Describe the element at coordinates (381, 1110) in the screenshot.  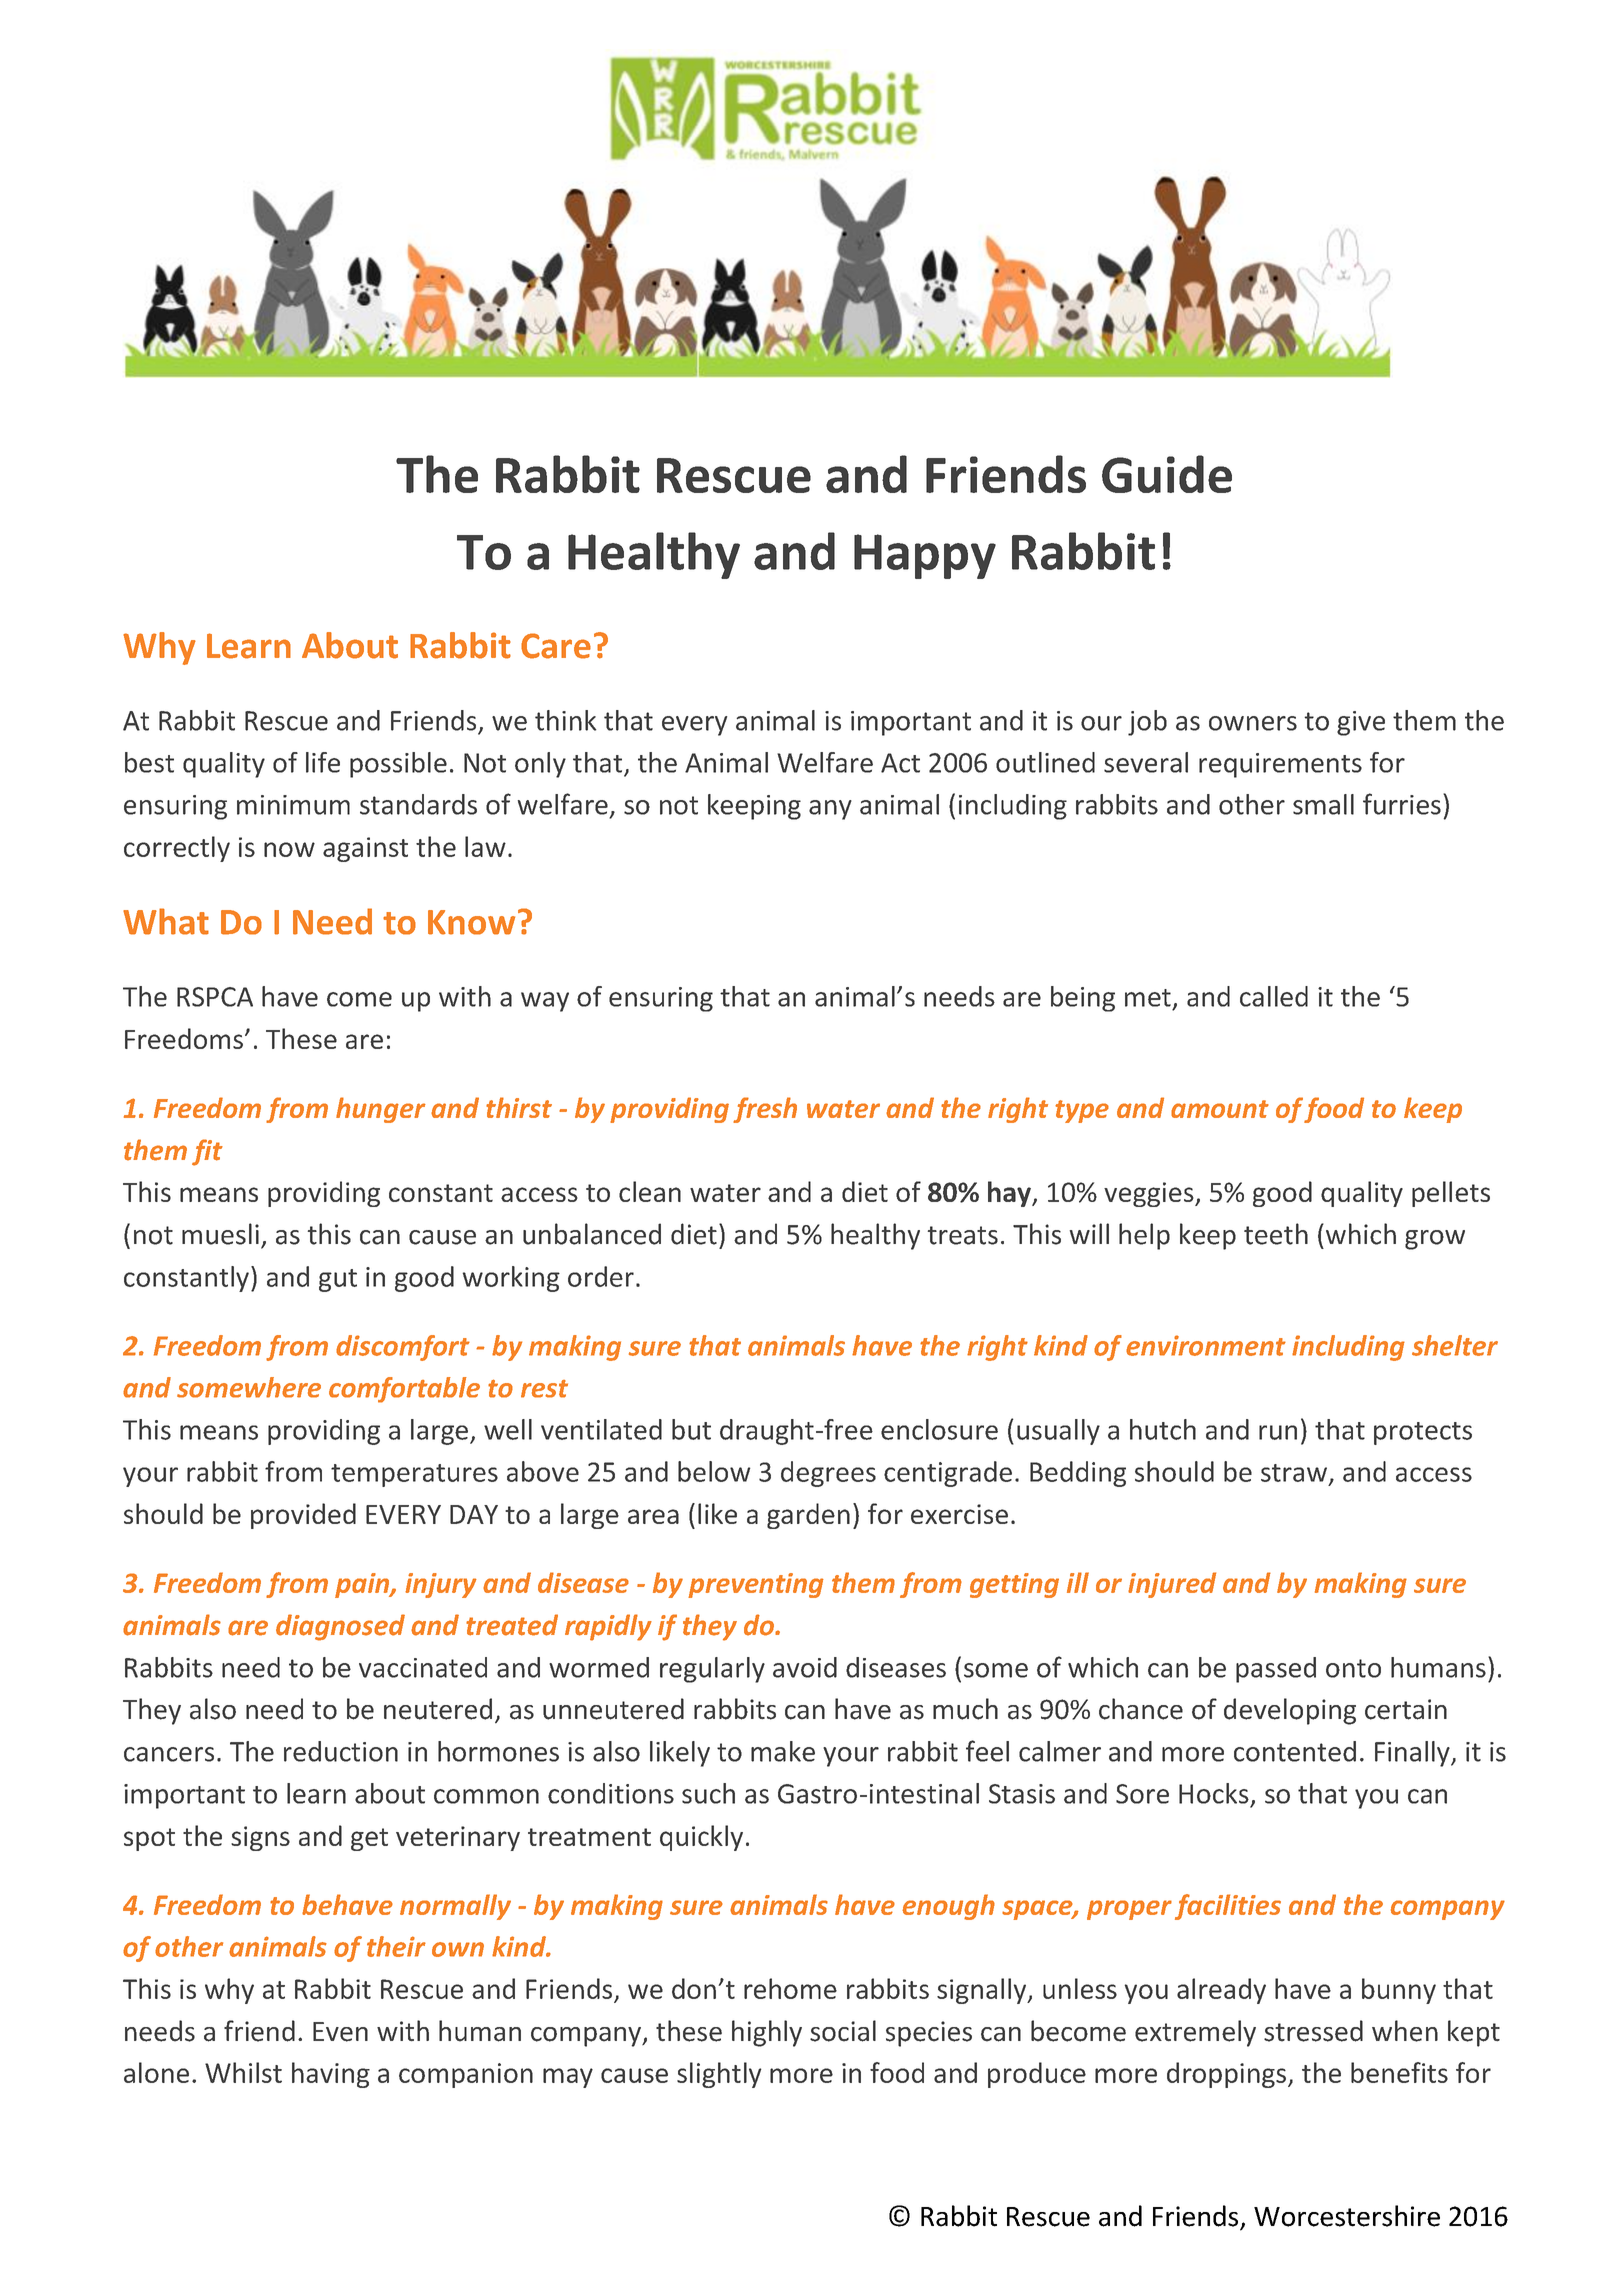
I see `hunger` at that location.
